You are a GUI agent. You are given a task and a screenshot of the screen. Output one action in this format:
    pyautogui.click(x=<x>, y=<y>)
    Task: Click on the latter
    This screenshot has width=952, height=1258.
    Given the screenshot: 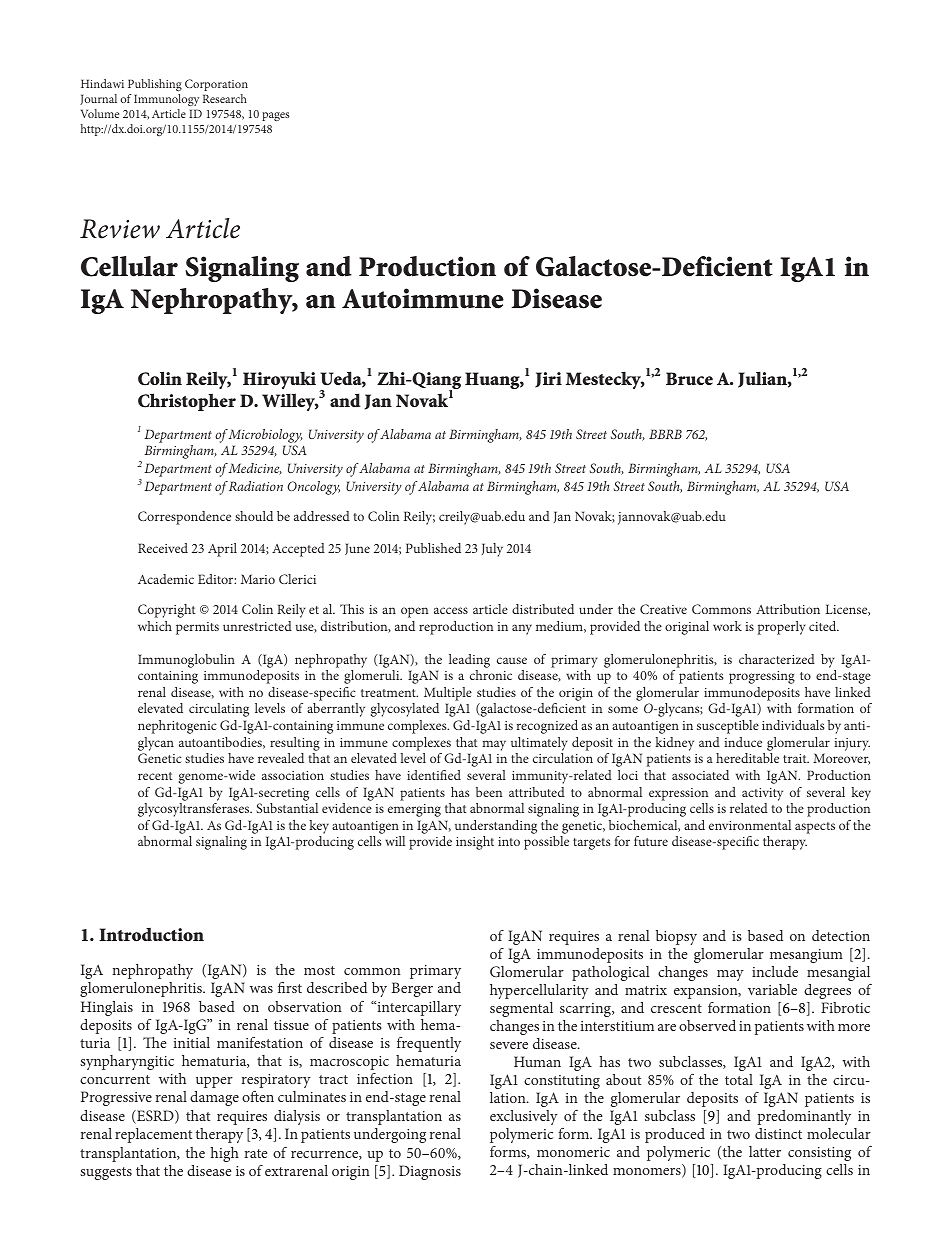 What is the action you would take?
    pyautogui.click(x=765, y=1151)
